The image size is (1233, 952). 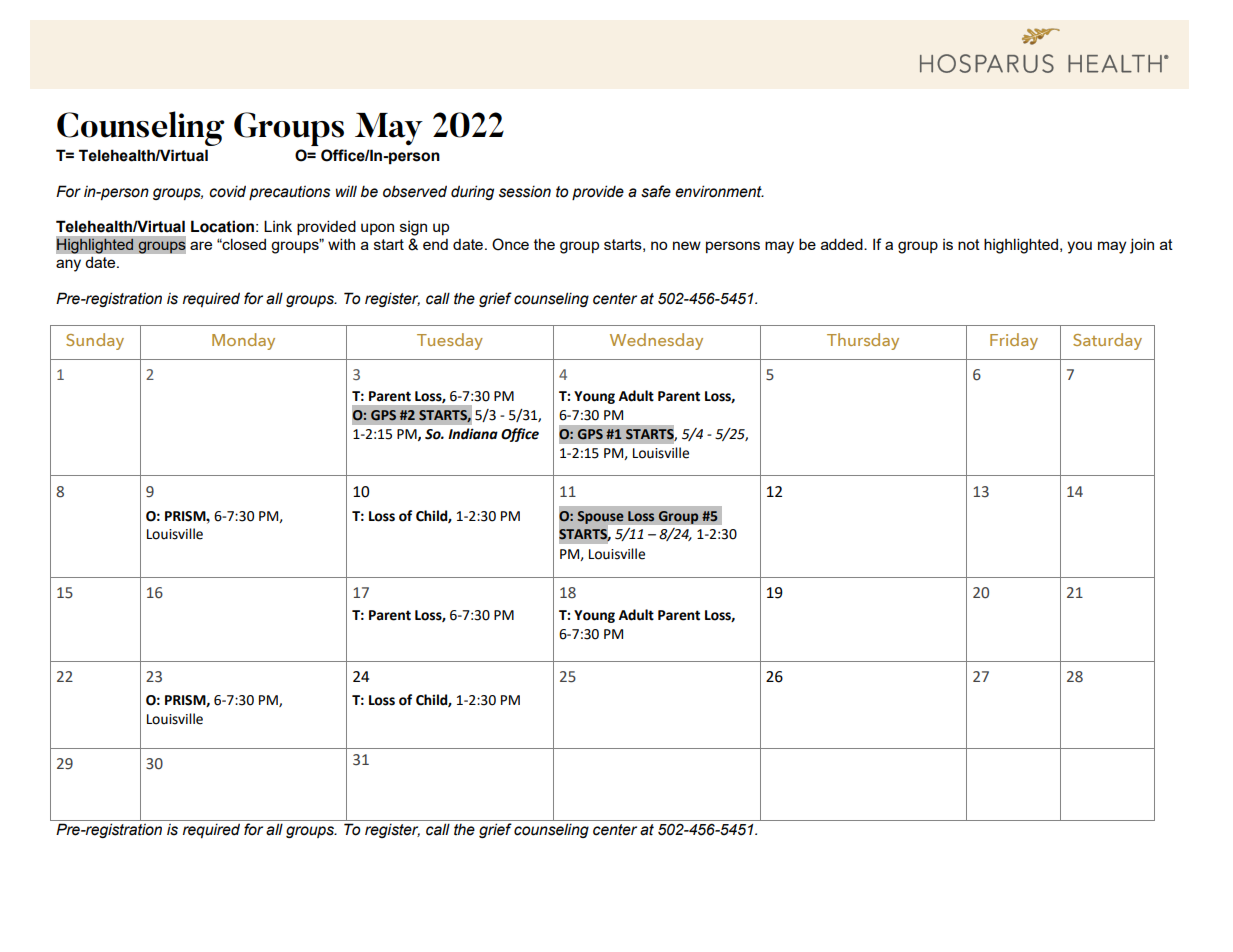 I want to click on Monday, so click(x=243, y=341).
